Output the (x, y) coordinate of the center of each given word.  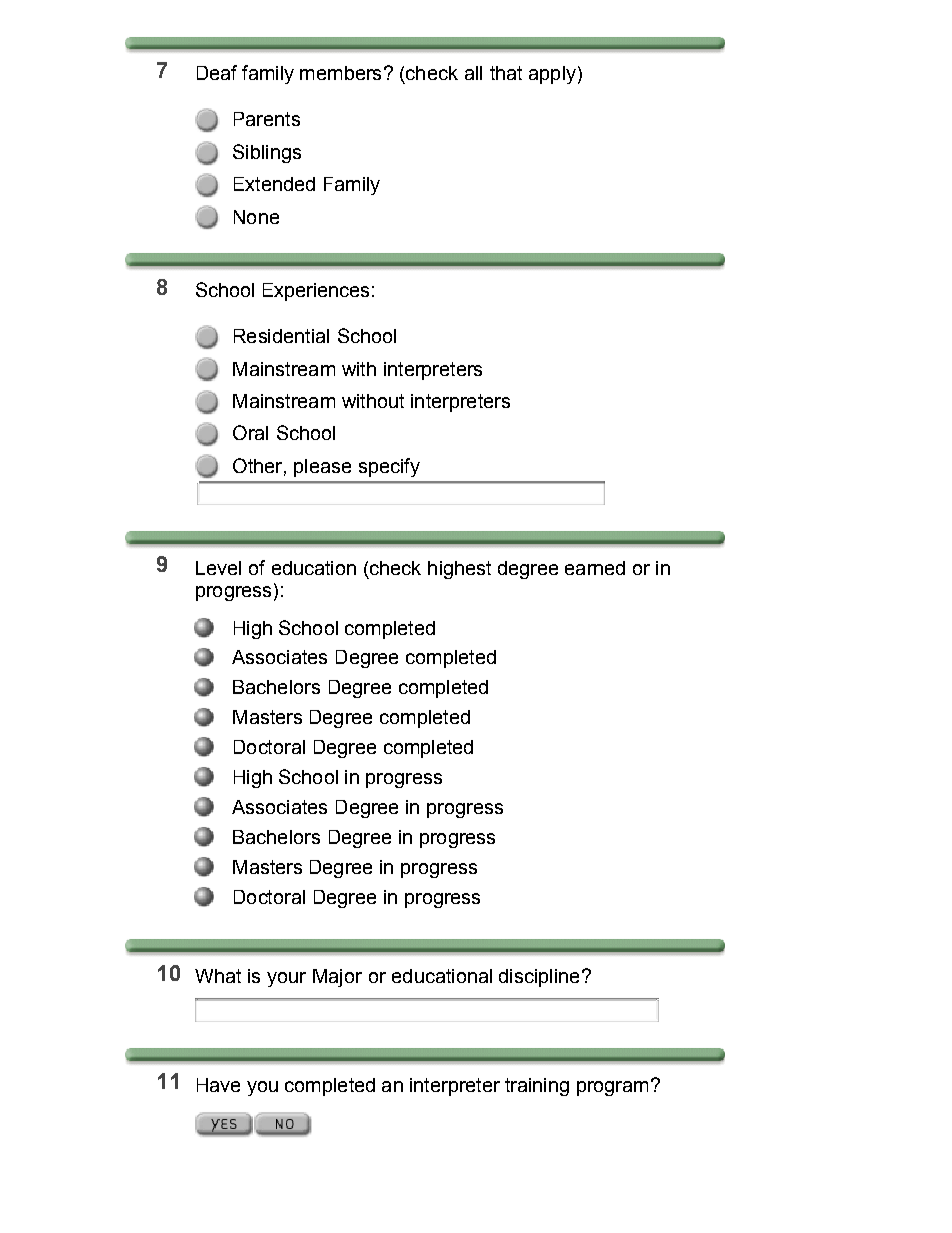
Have (218, 1085)
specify (389, 467)
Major (337, 978)
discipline (539, 978)
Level (218, 568)
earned (595, 568)
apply (552, 75)
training (537, 1087)
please (322, 468)
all (473, 73)
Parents (267, 119)
